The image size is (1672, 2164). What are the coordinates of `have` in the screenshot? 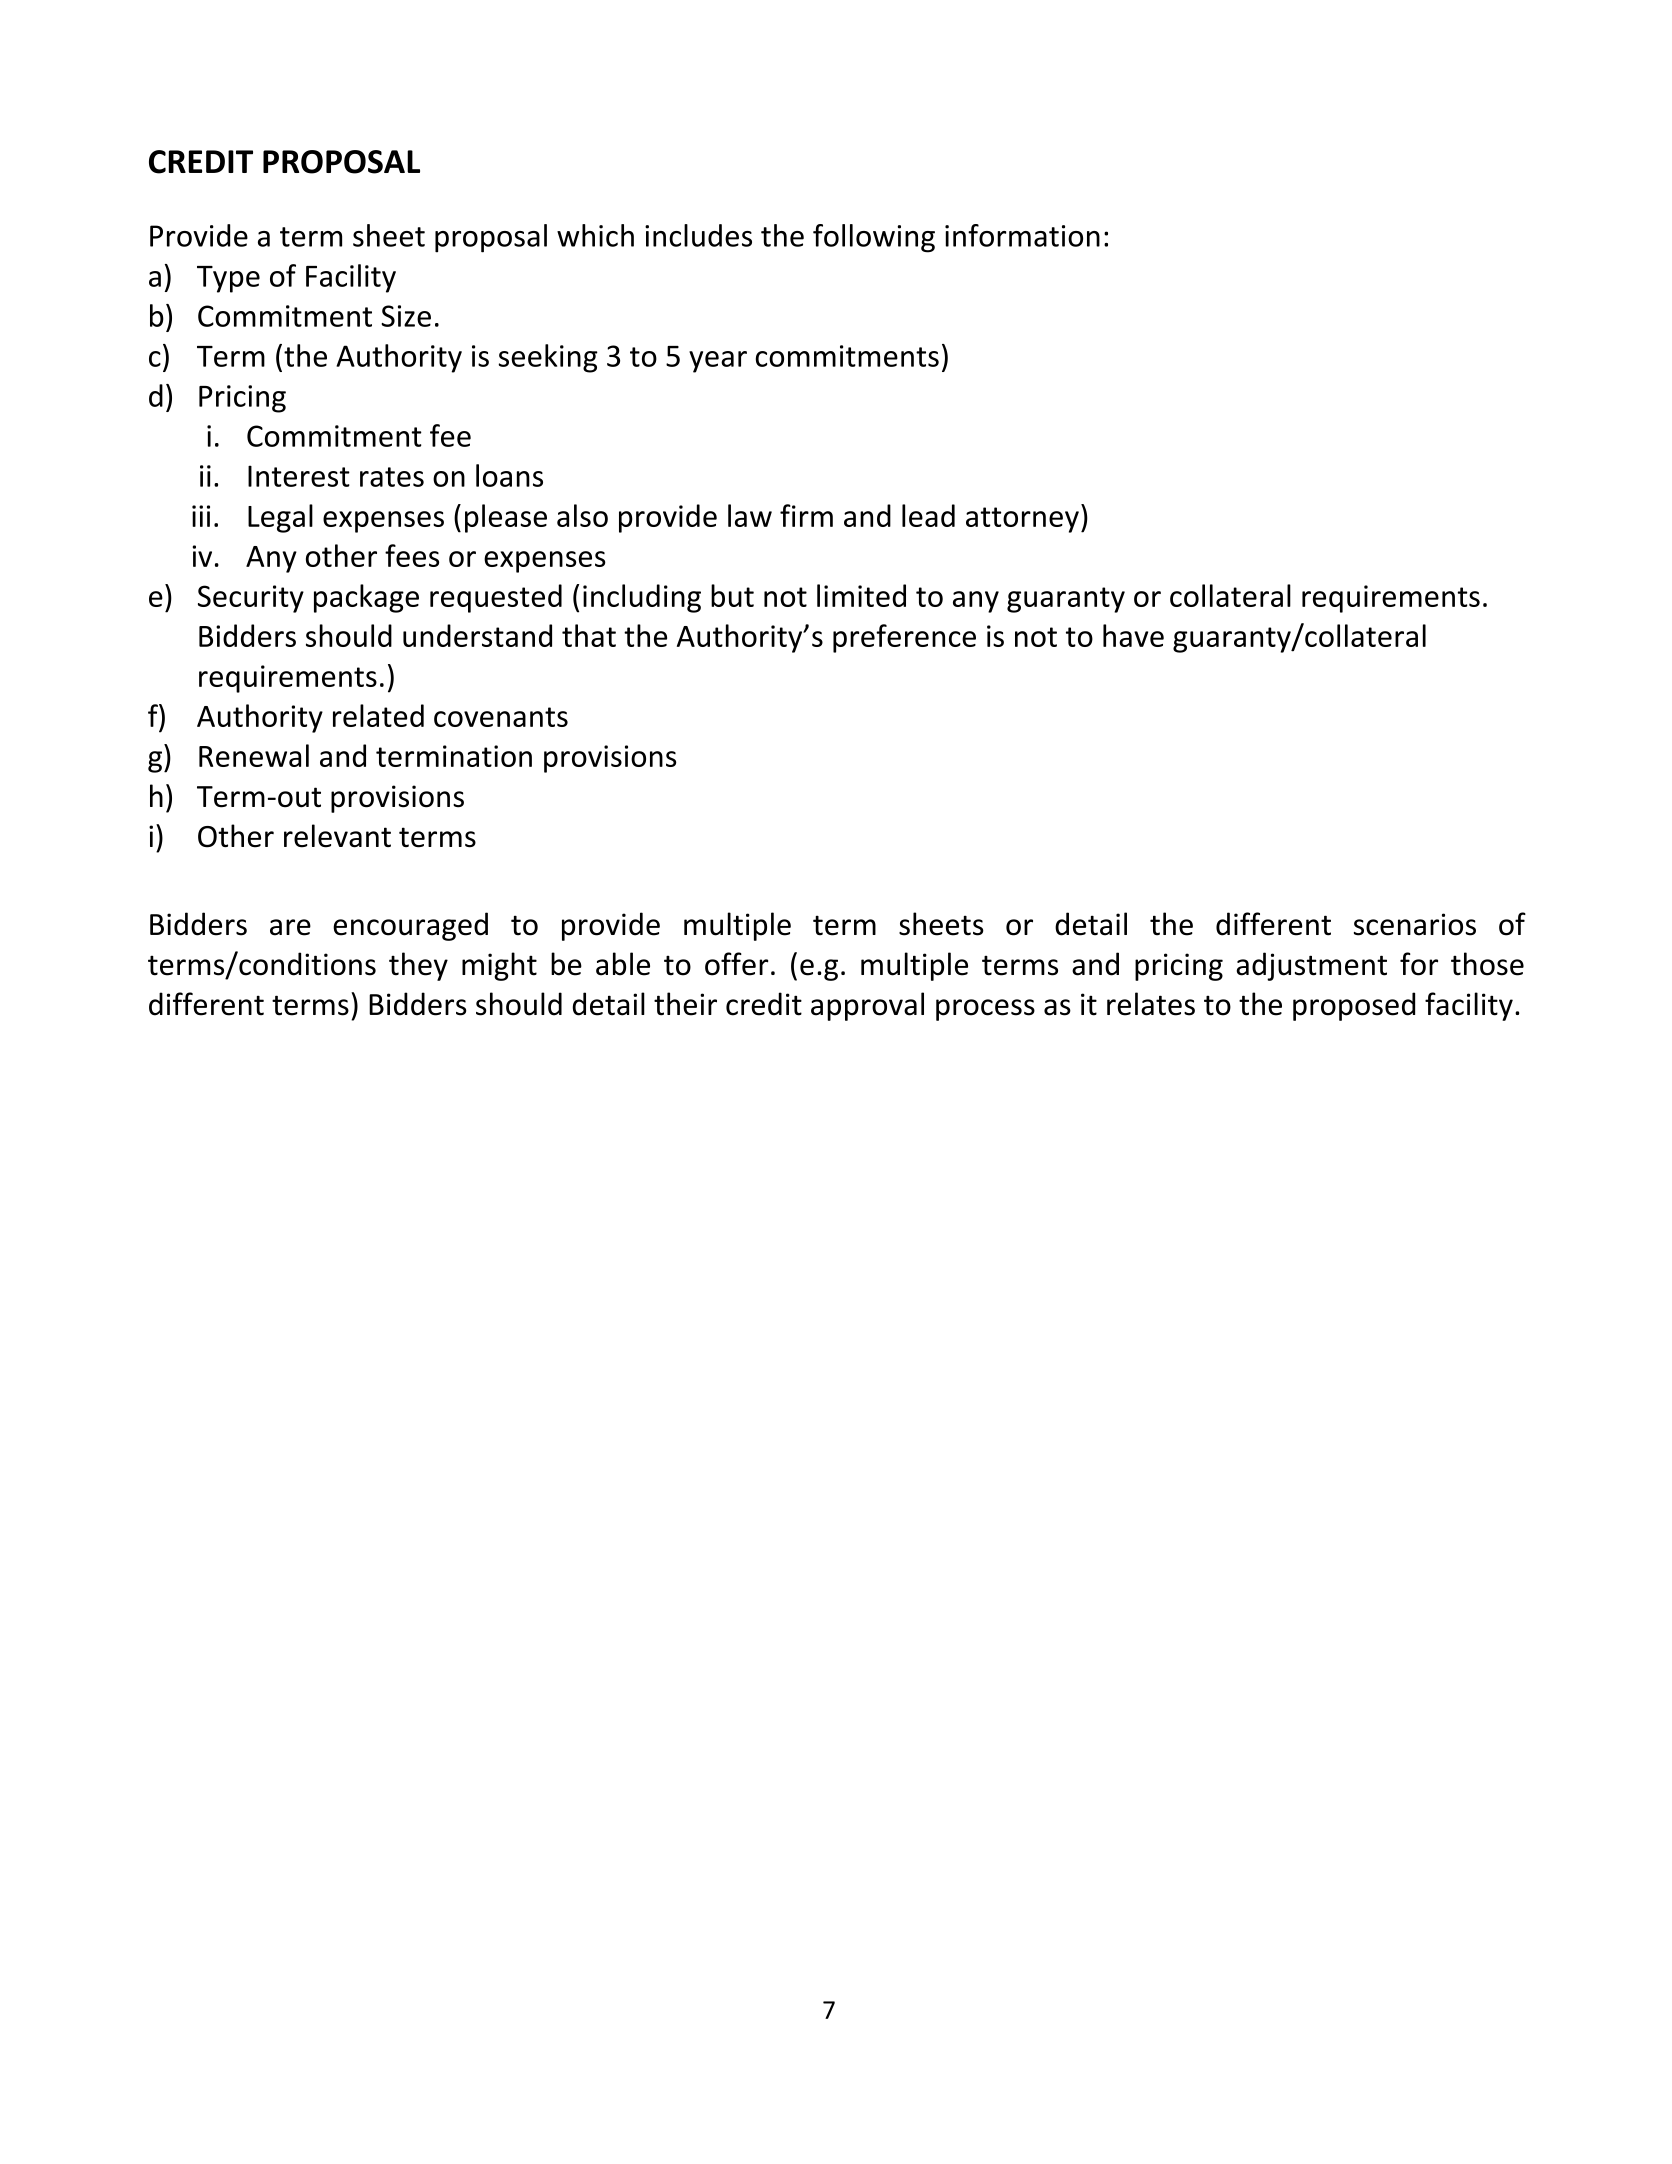 It's located at (1133, 635).
